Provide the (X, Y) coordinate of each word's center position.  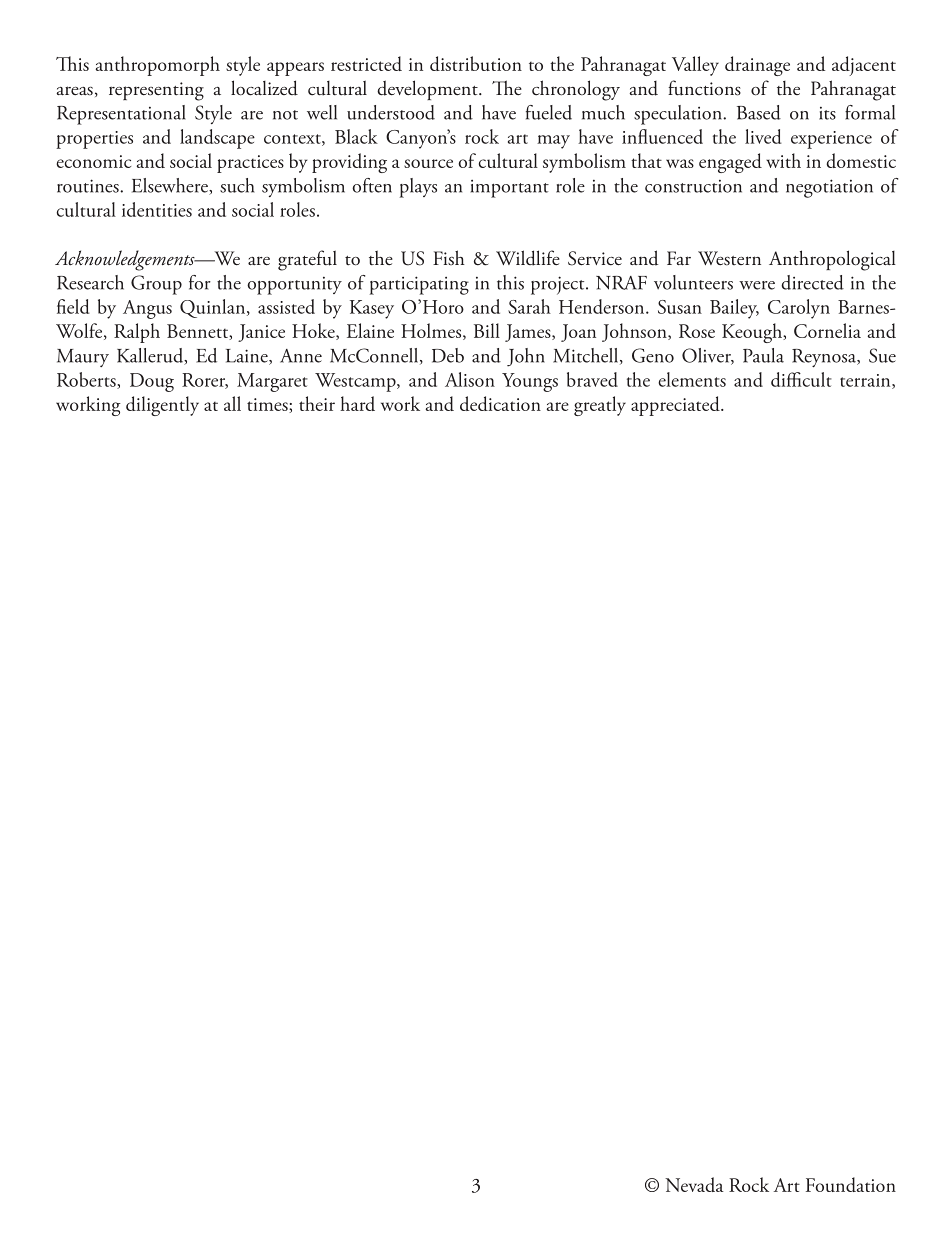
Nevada (694, 1184)
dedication (500, 403)
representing (156, 91)
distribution (476, 63)
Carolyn (799, 309)
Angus (147, 309)
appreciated (676, 406)
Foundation (851, 1184)
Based (759, 112)
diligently (162, 406)
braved (592, 379)
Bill (487, 330)
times (268, 405)
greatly (600, 406)
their (317, 403)
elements (692, 379)
